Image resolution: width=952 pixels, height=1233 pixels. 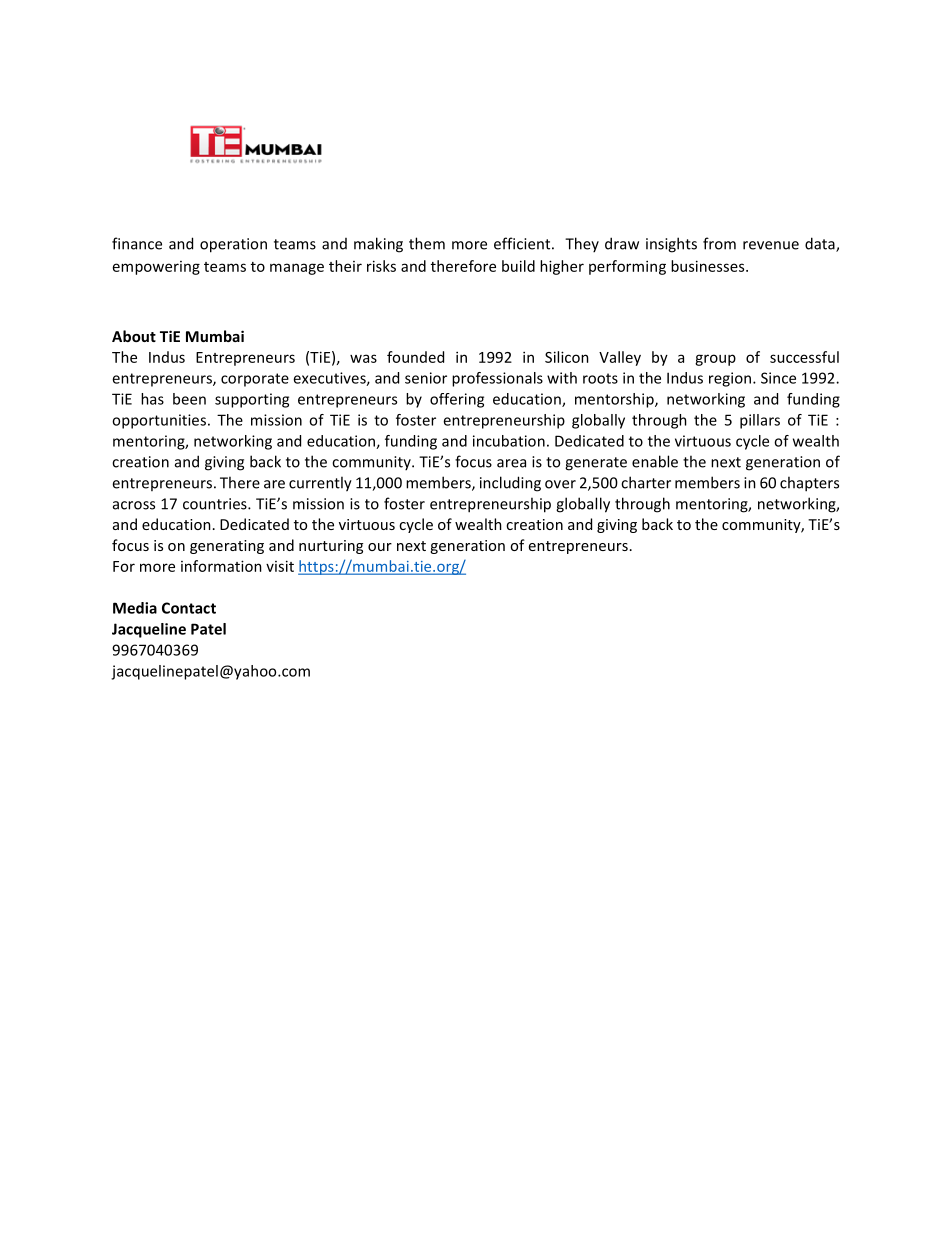 I want to click on pillars, so click(x=760, y=421).
